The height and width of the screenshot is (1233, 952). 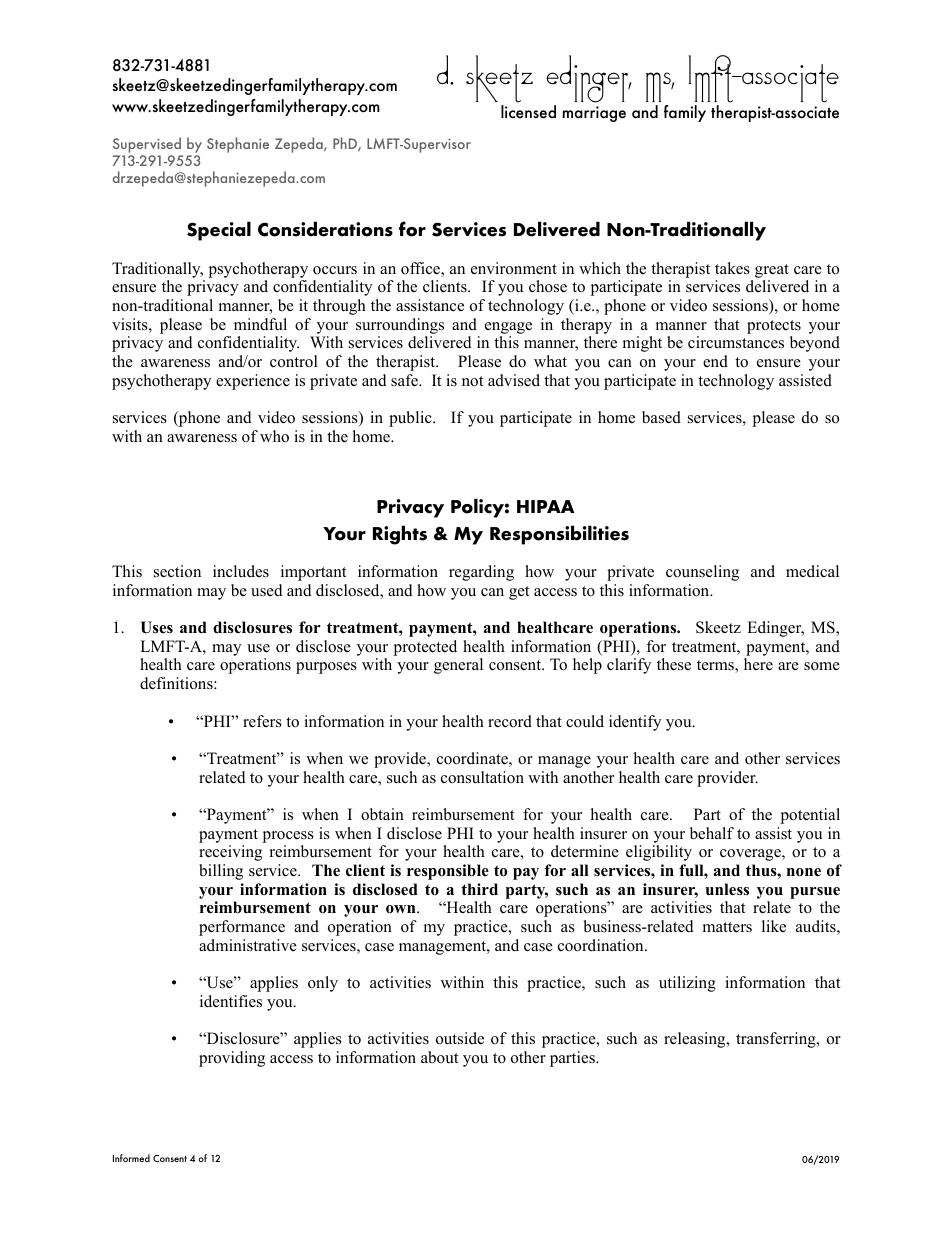 I want to click on unless, so click(x=727, y=889).
